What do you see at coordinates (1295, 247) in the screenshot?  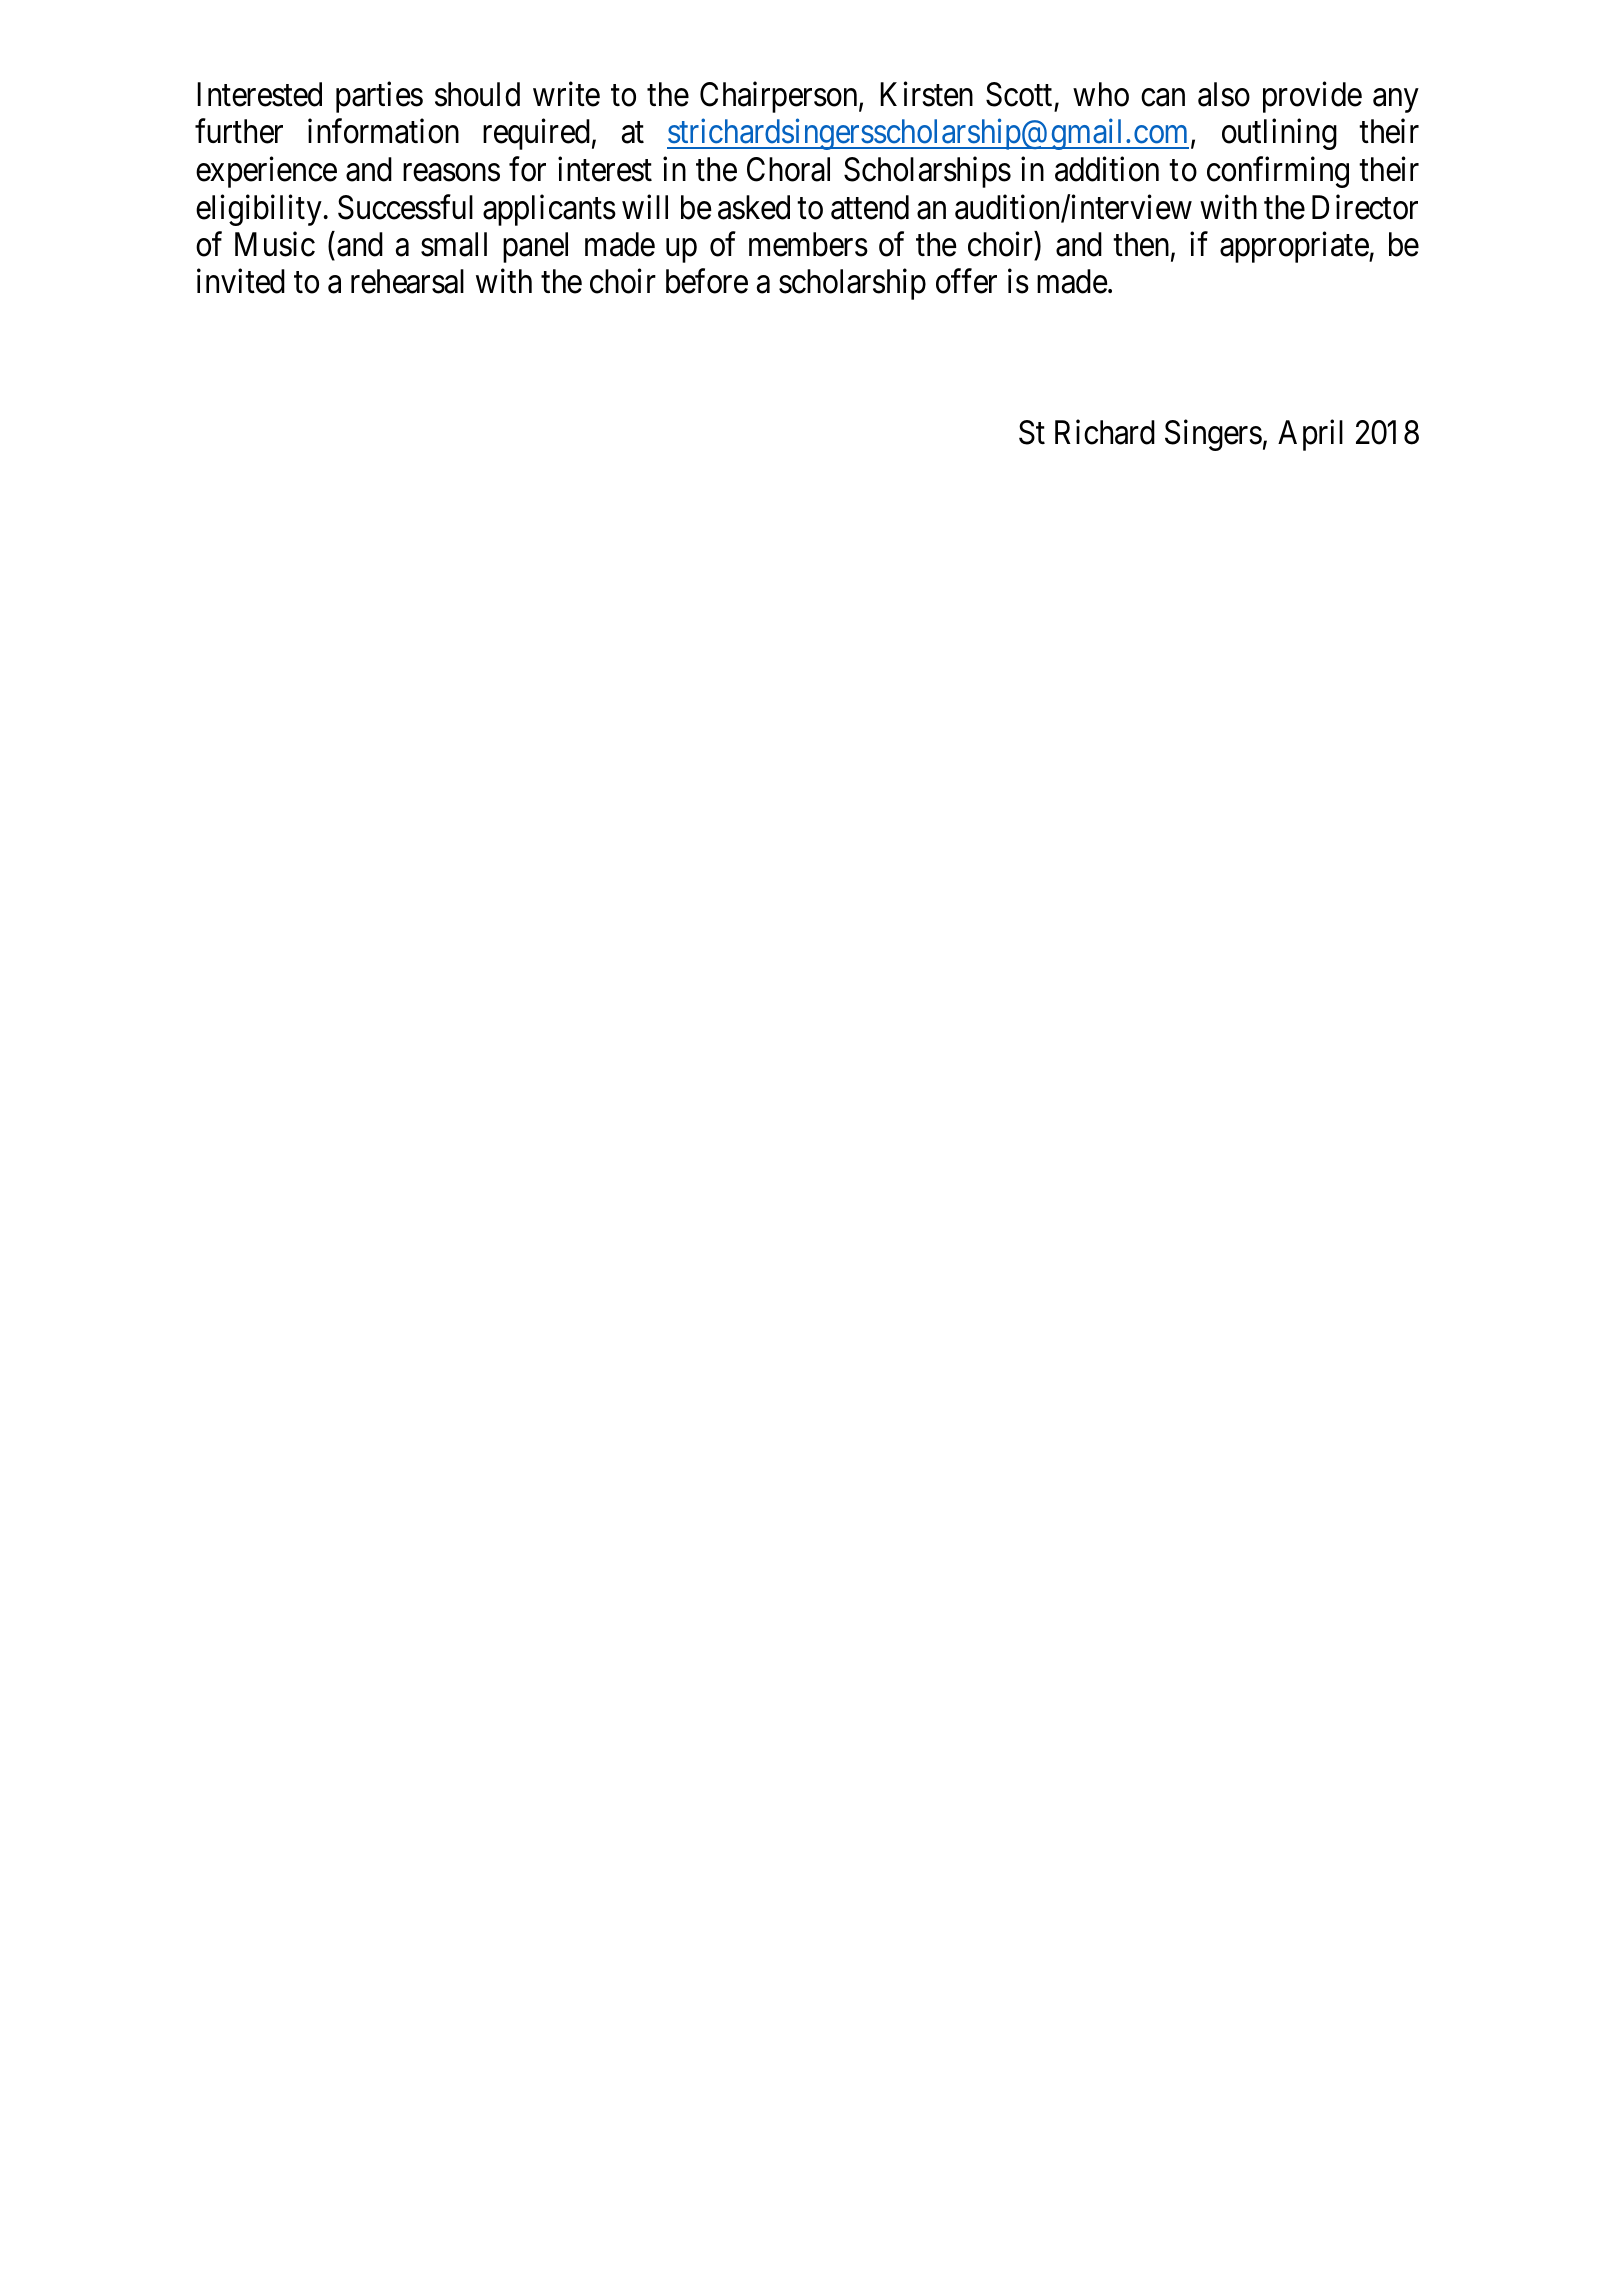 I see `appropriate` at bounding box center [1295, 247].
